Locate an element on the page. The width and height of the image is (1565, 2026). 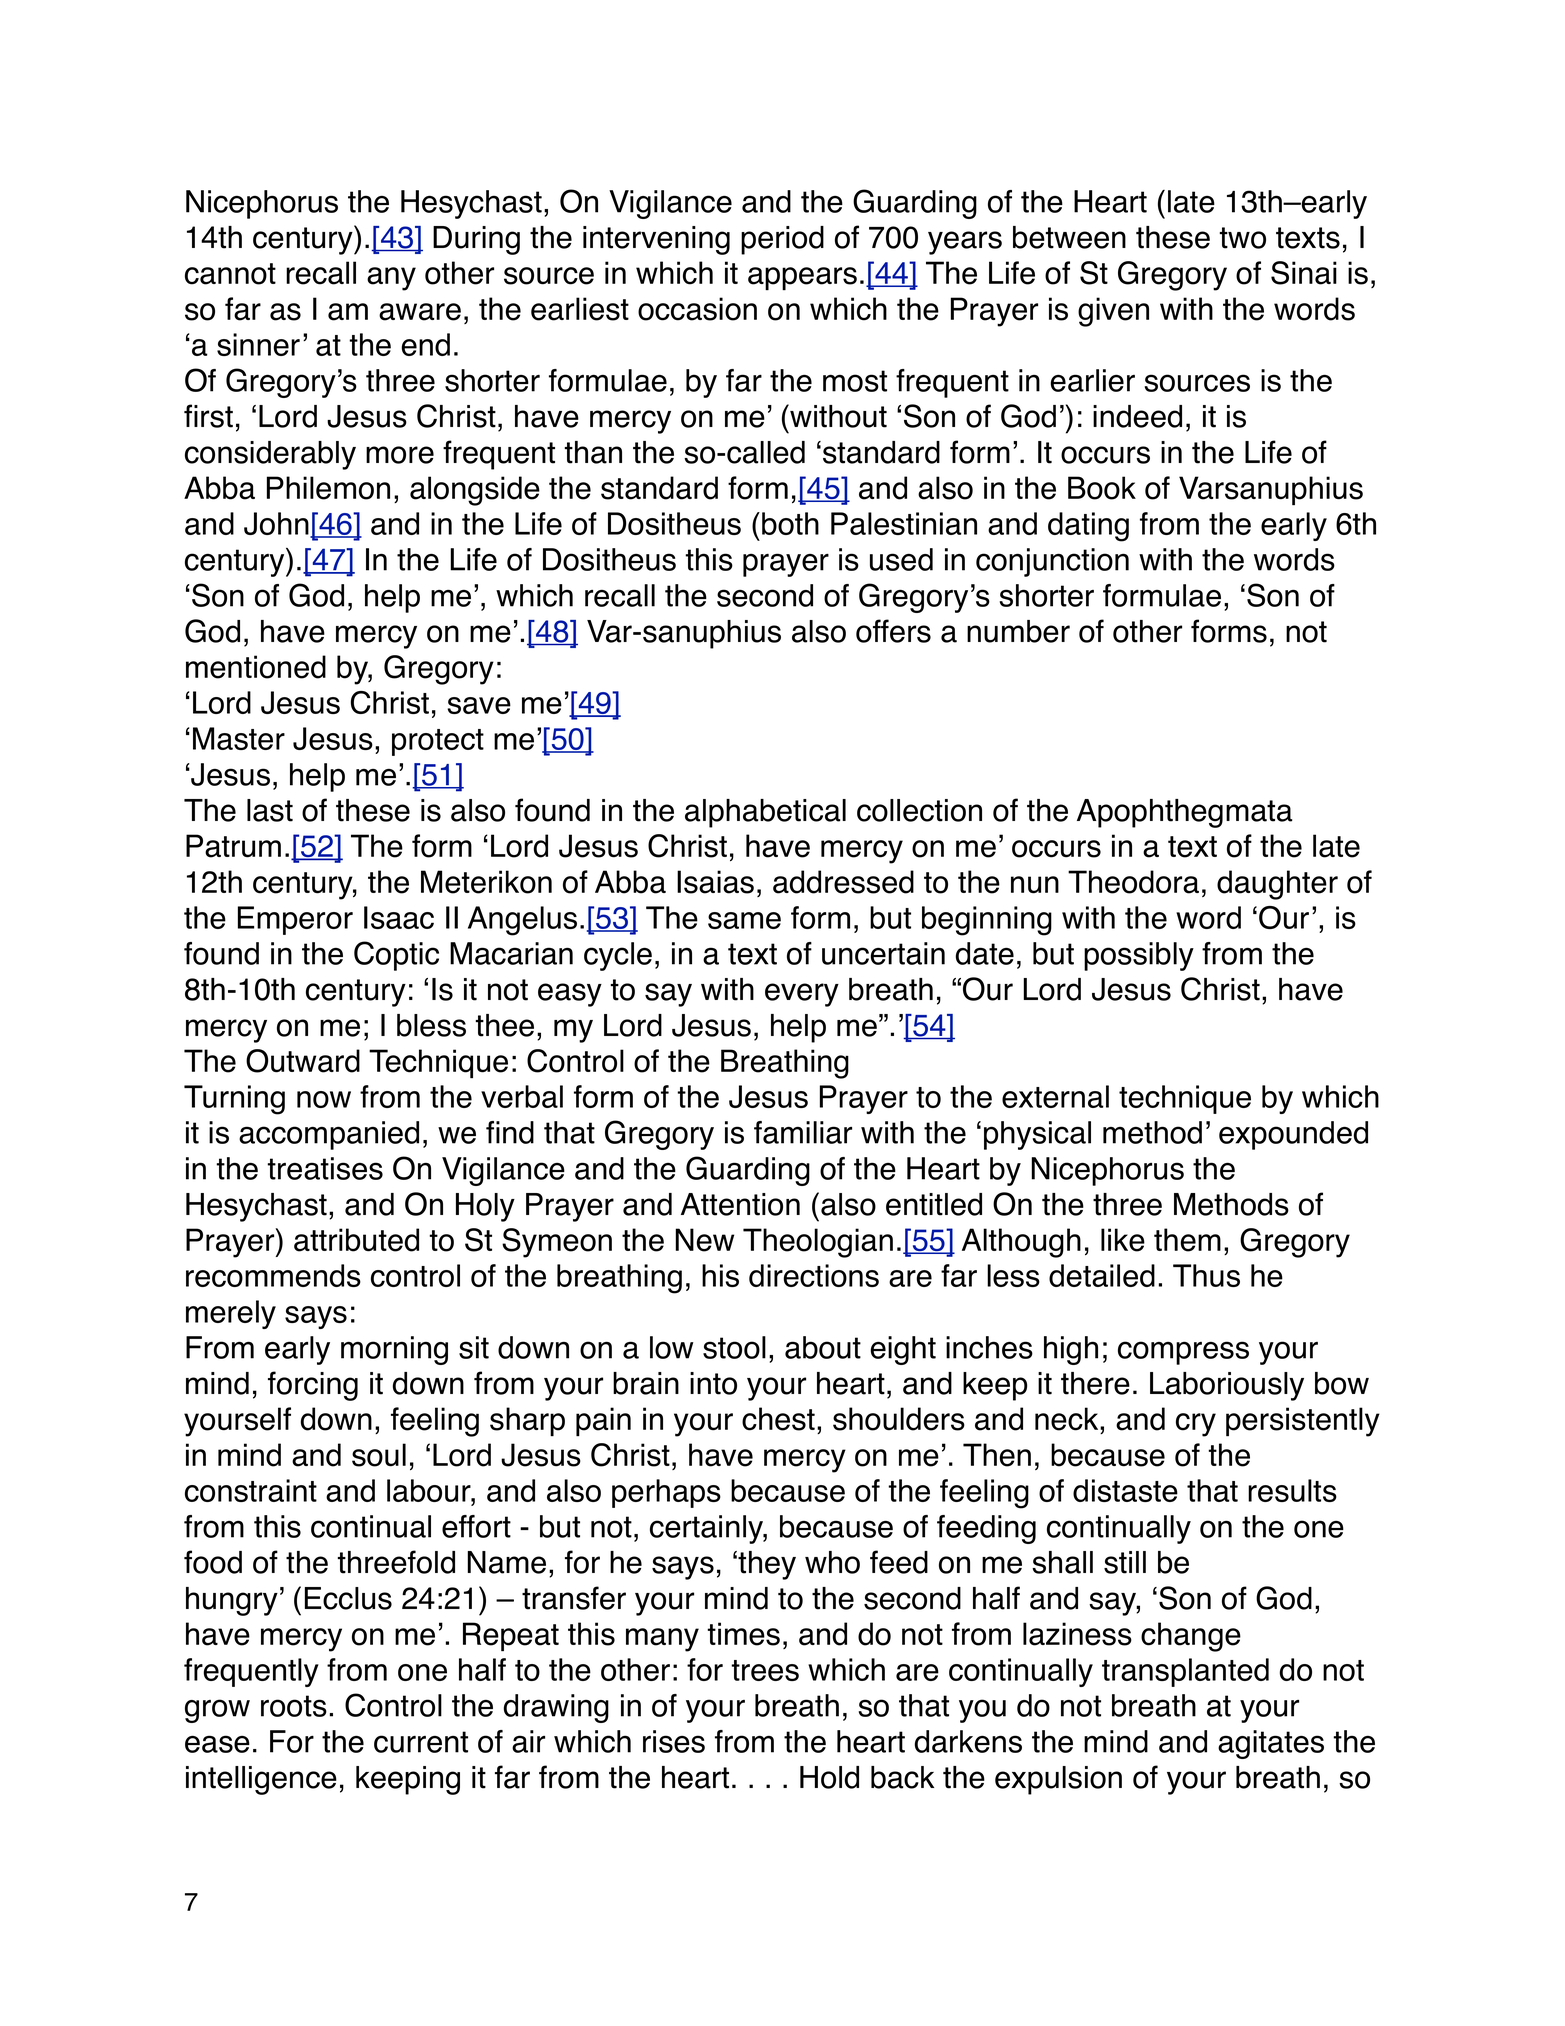
roots is located at coordinates (294, 1706).
